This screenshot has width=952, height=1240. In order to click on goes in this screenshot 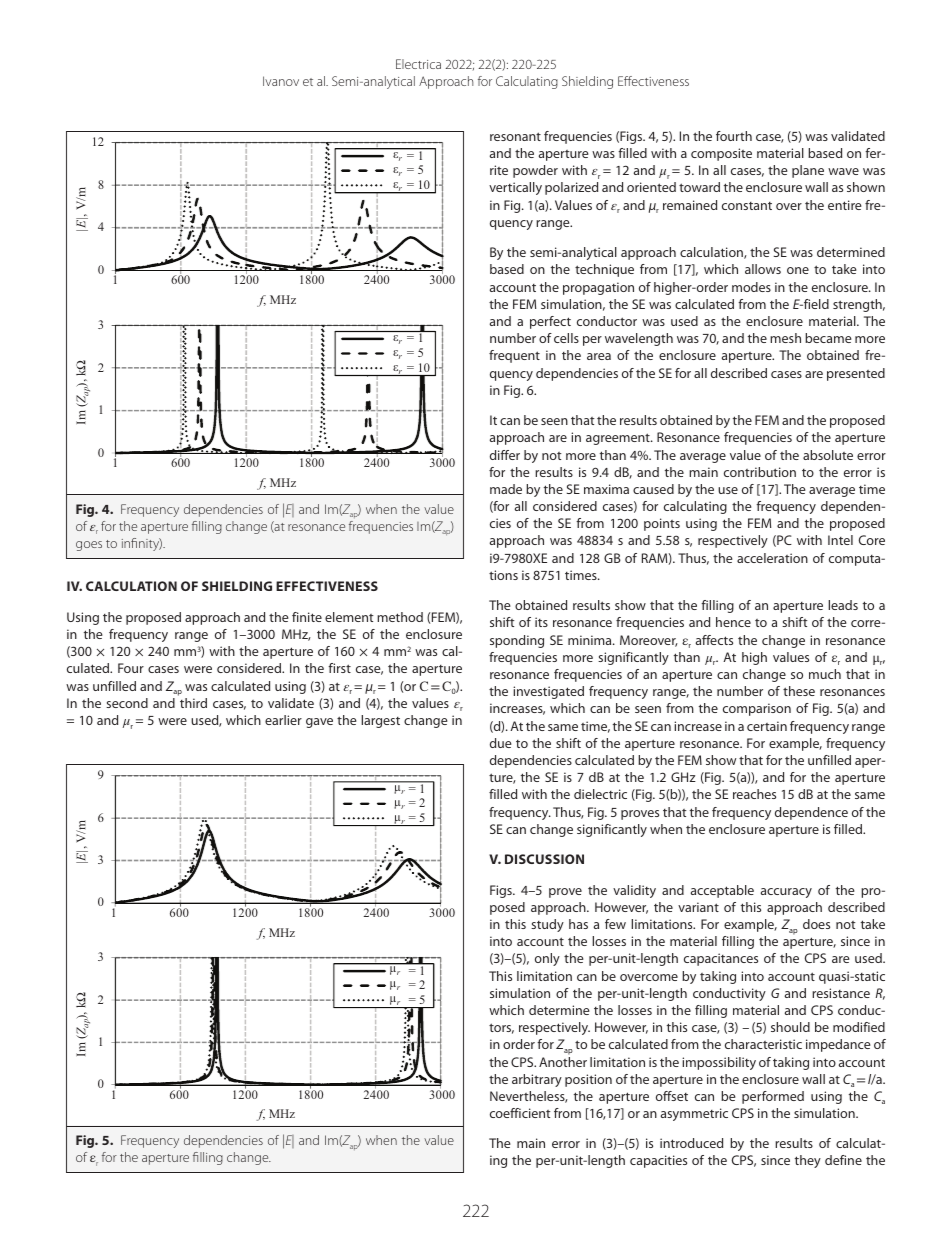, I will do `click(89, 546)`.
